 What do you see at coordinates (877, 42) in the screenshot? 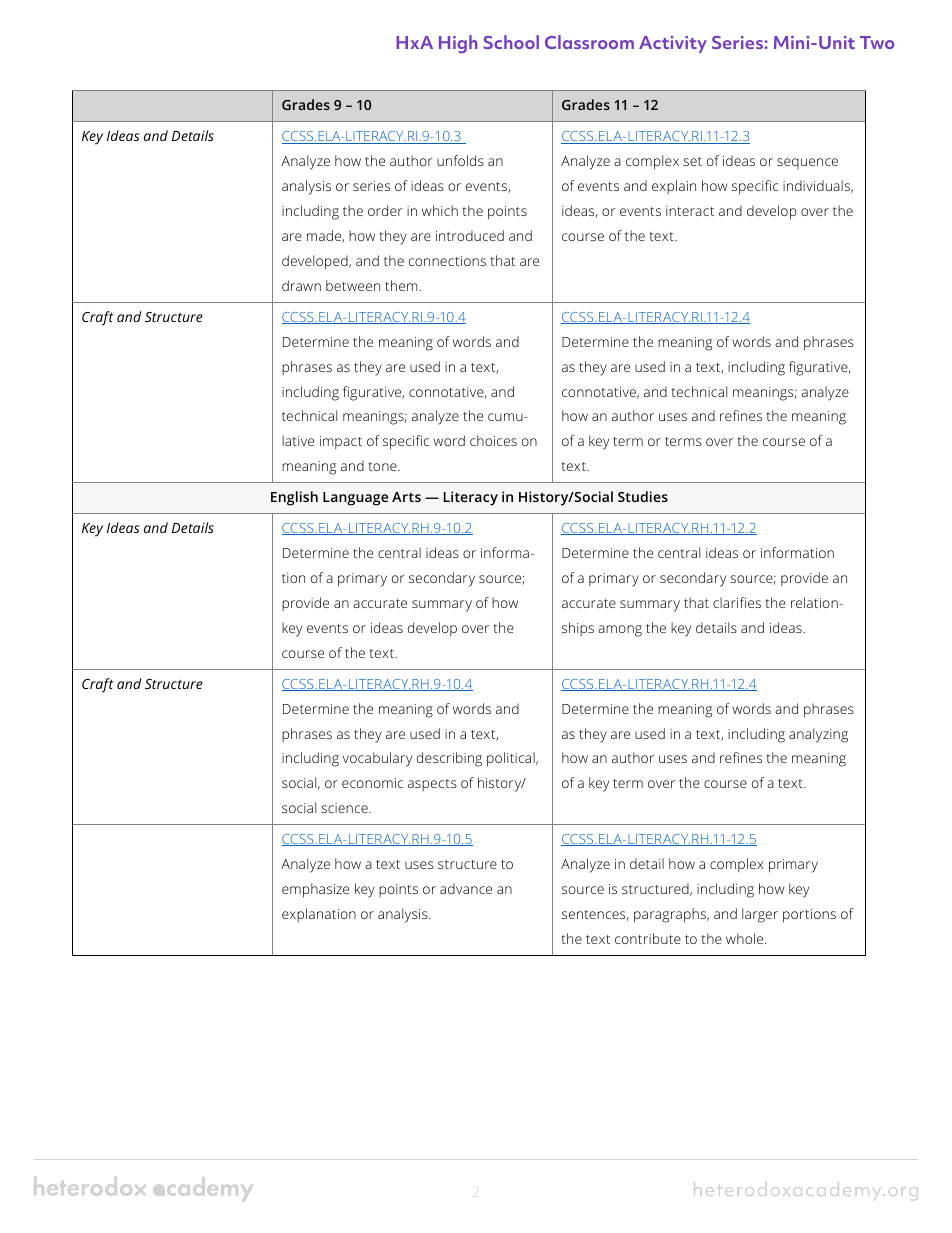
I see `Two` at bounding box center [877, 42].
